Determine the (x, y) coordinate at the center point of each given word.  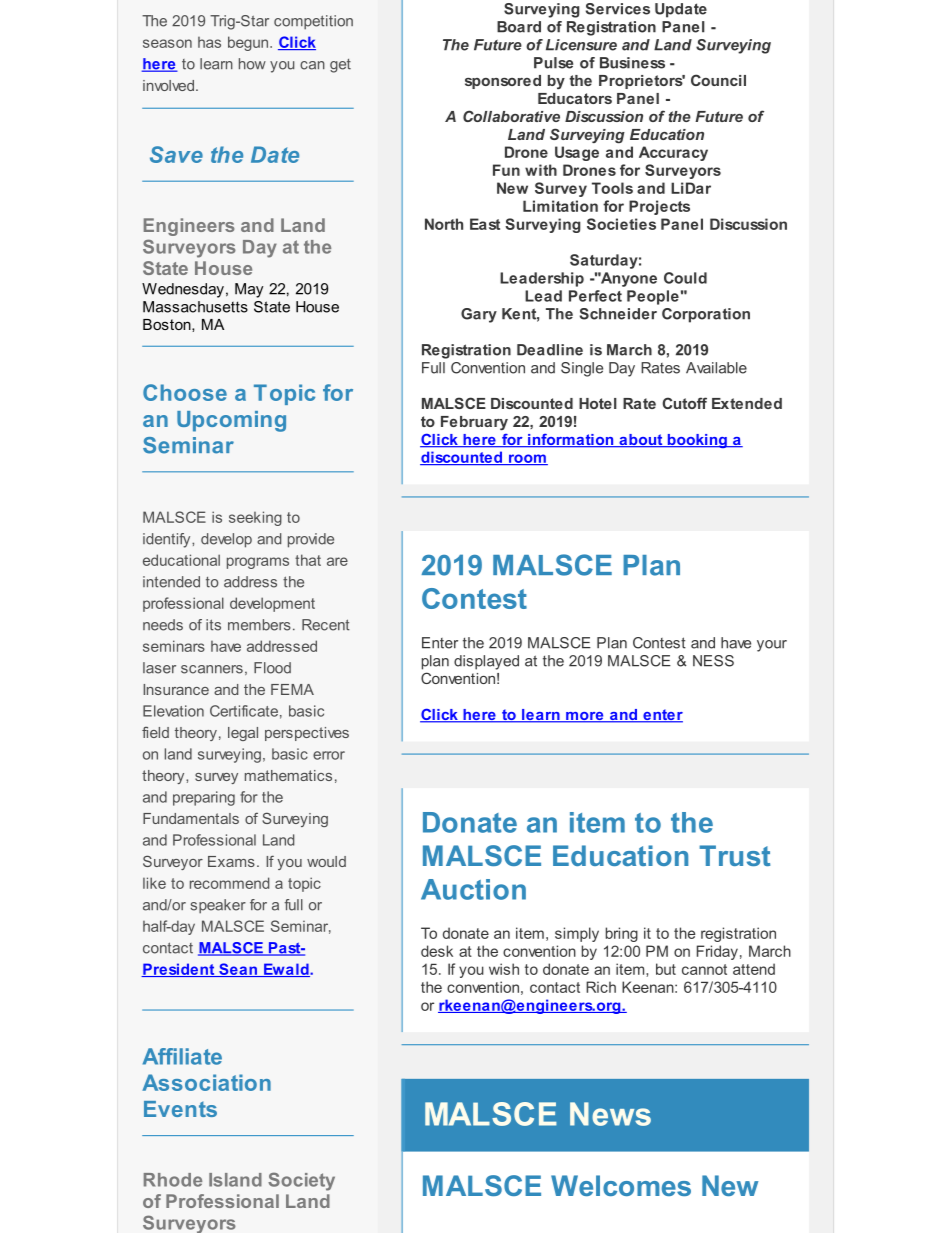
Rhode (173, 1180)
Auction (473, 889)
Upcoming (231, 421)
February (474, 423)
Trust (734, 855)
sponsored (503, 82)
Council (718, 80)
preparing (204, 798)
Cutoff (684, 403)
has (209, 42)
